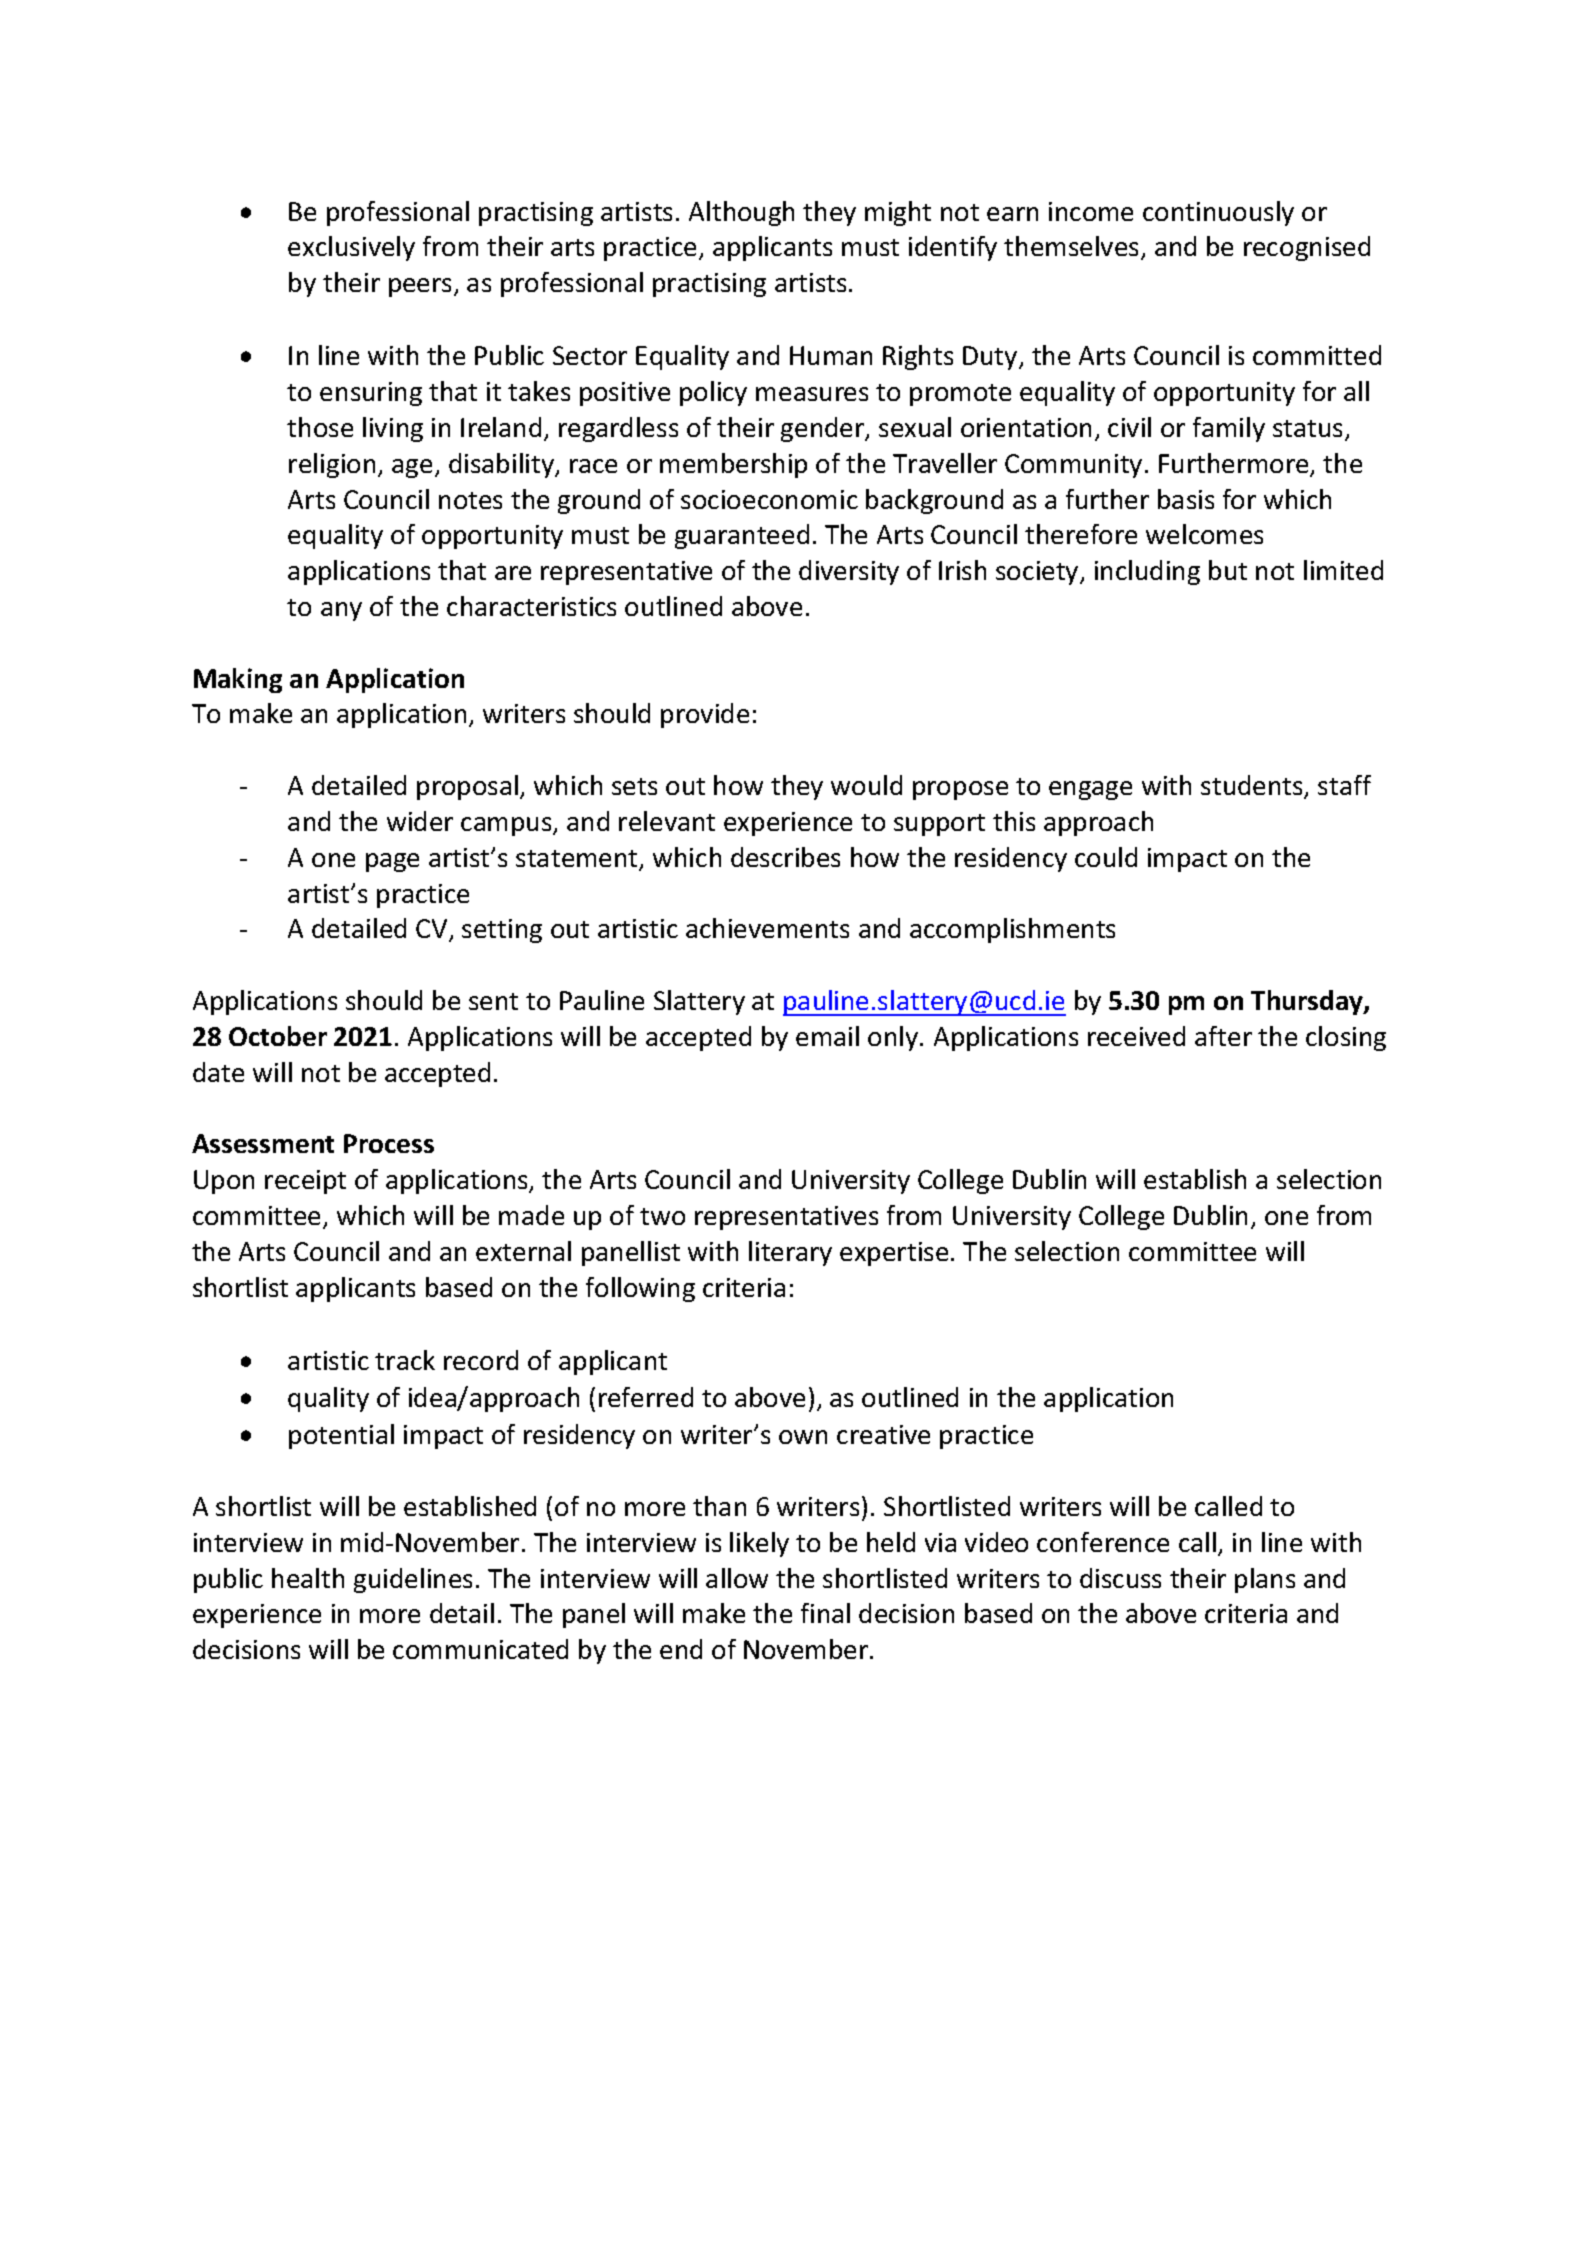 This document has height=2245, width=1587. I want to click on two, so click(662, 1216).
